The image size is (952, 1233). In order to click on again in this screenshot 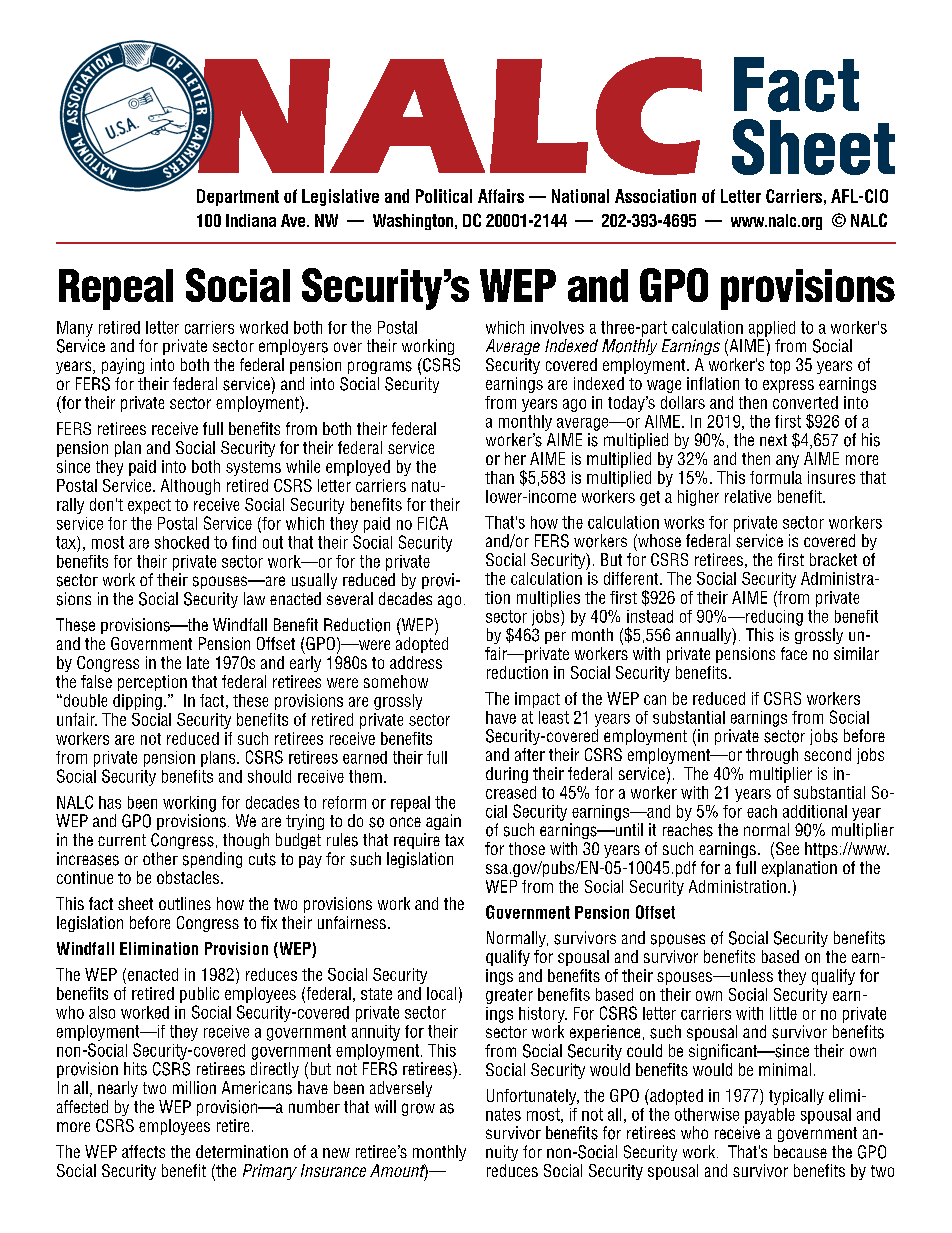, I will do `click(443, 822)`.
